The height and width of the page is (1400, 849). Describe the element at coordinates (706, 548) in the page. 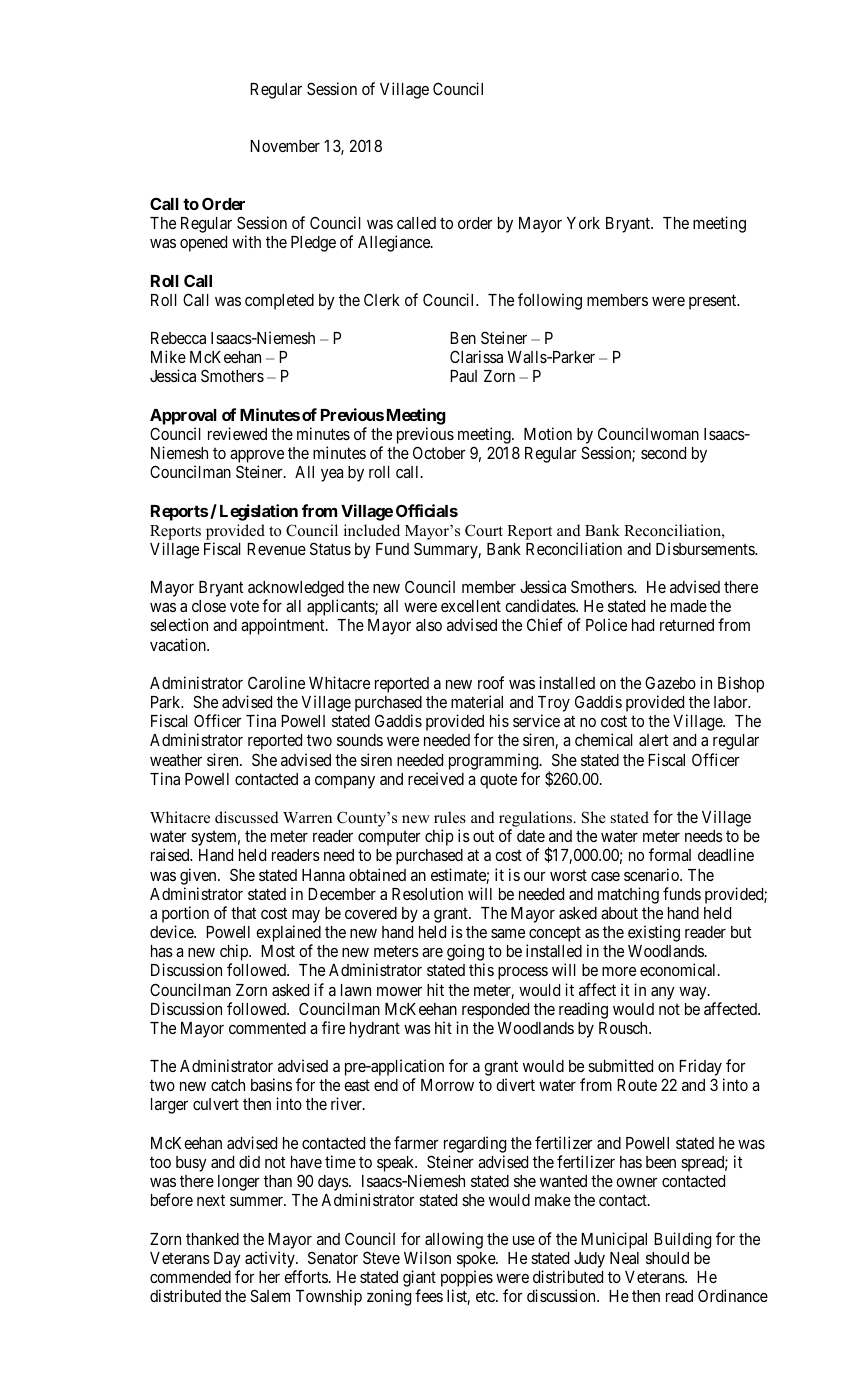

I see `Disbursements` at that location.
